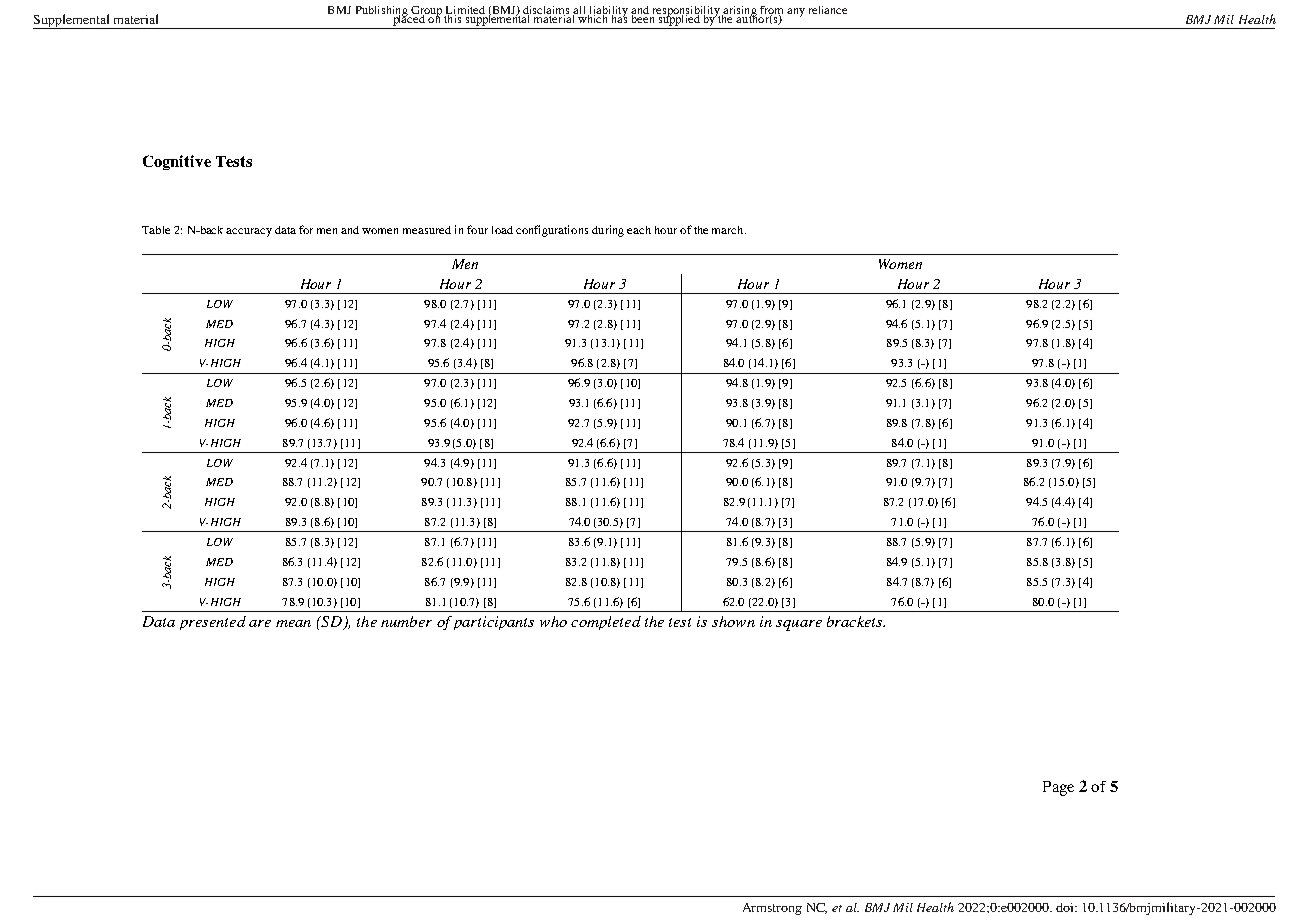 The width and height of the image is (1308, 924). I want to click on this, so click(453, 17).
